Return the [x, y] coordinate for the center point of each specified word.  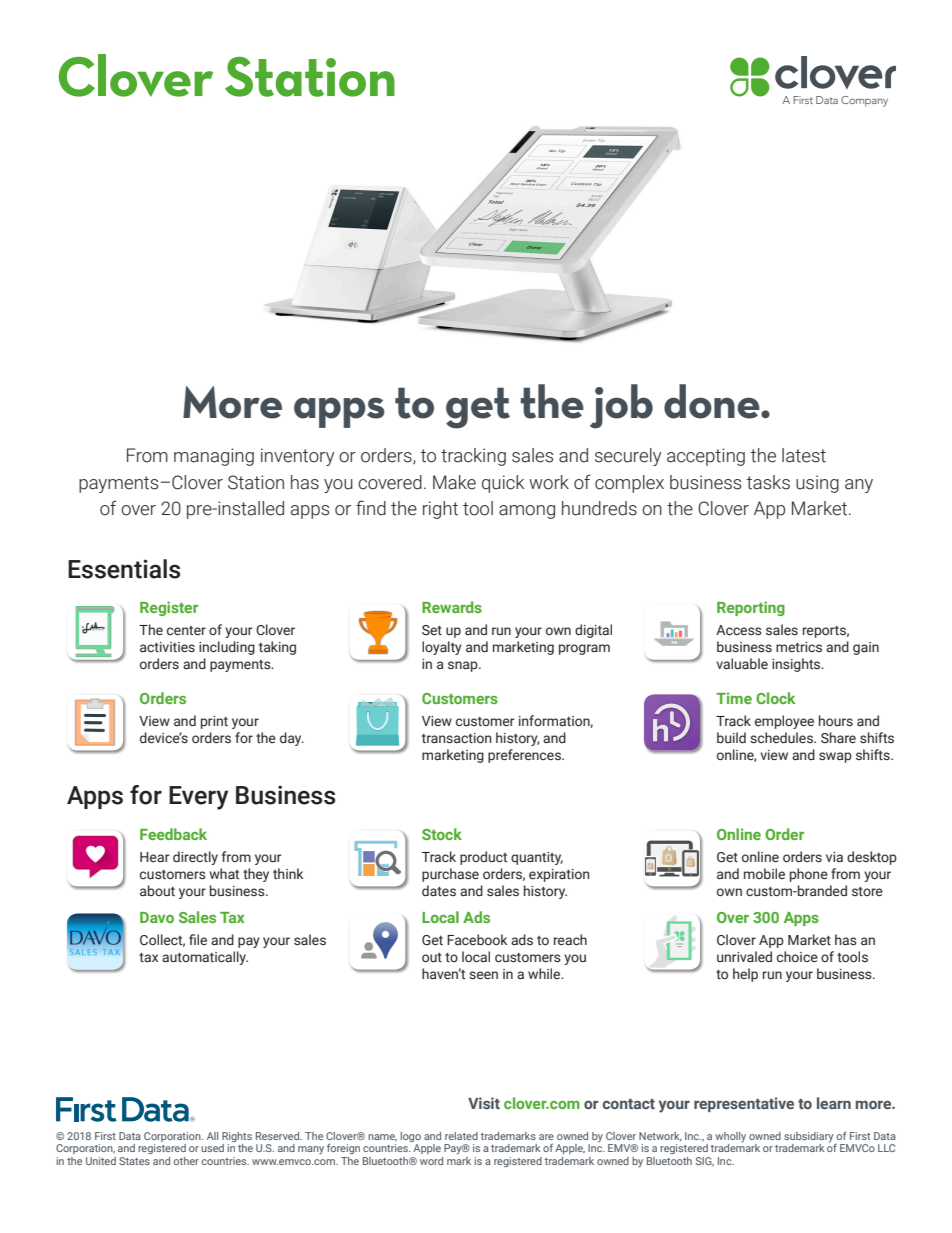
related [461, 1136]
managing [214, 457]
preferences [525, 756]
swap [835, 757]
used [212, 1148]
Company [864, 101]
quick [503, 484]
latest [804, 455]
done [713, 401]
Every [198, 798]
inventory [297, 457]
